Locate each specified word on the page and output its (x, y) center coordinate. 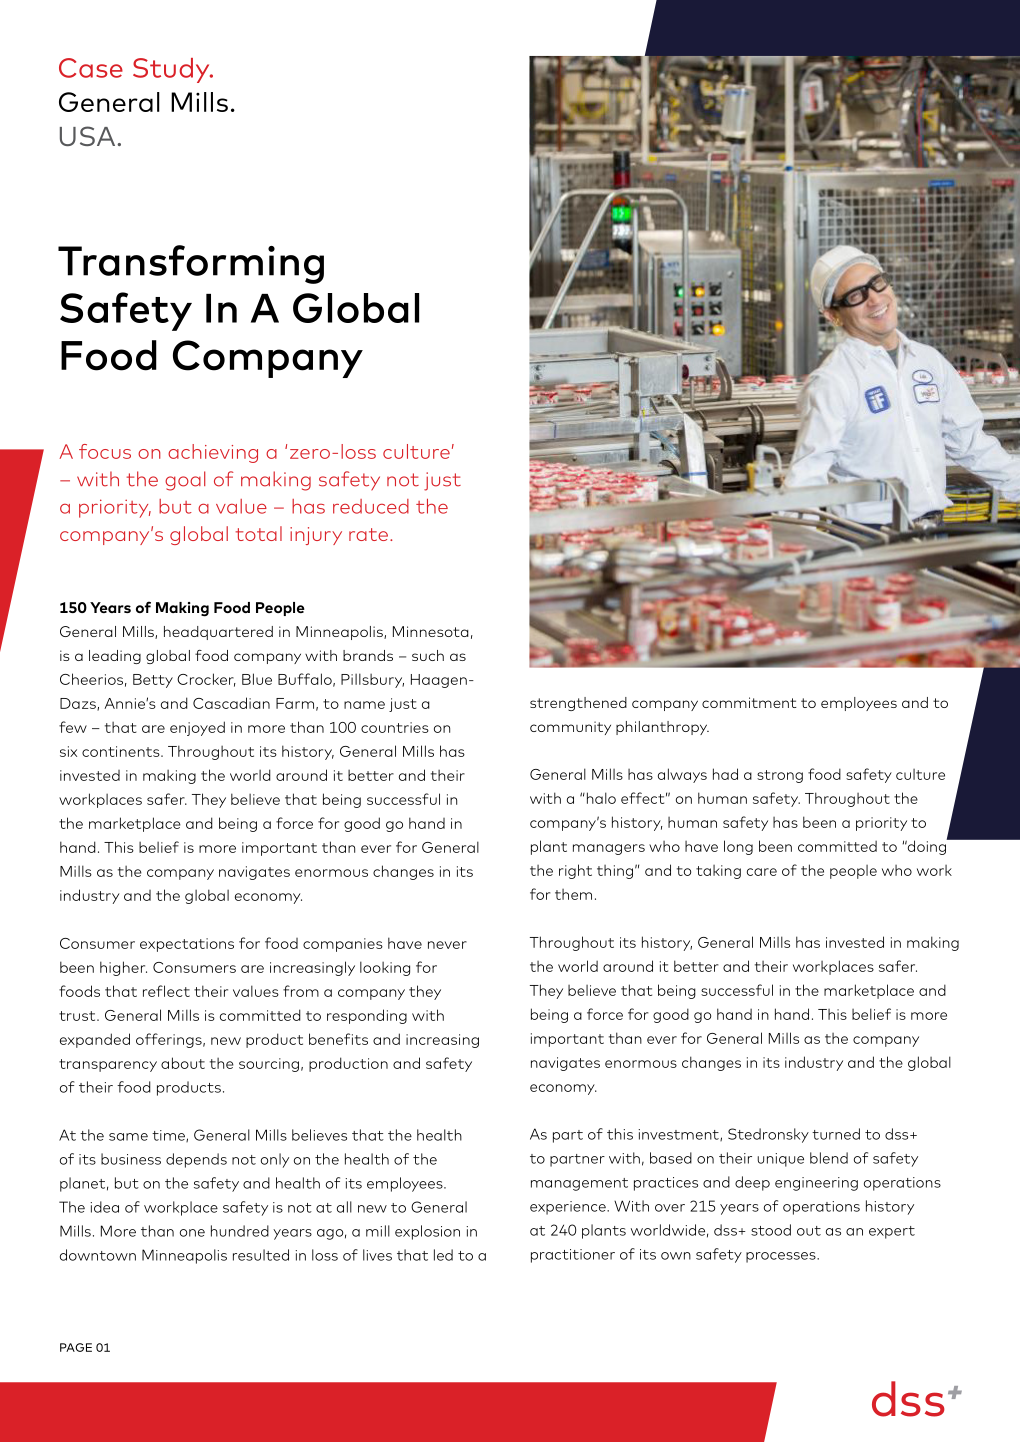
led (443, 1255)
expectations (187, 945)
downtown (98, 1255)
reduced (371, 506)
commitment (749, 702)
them (573, 894)
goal (185, 481)
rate (368, 534)
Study (172, 70)
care (762, 872)
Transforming (191, 264)
